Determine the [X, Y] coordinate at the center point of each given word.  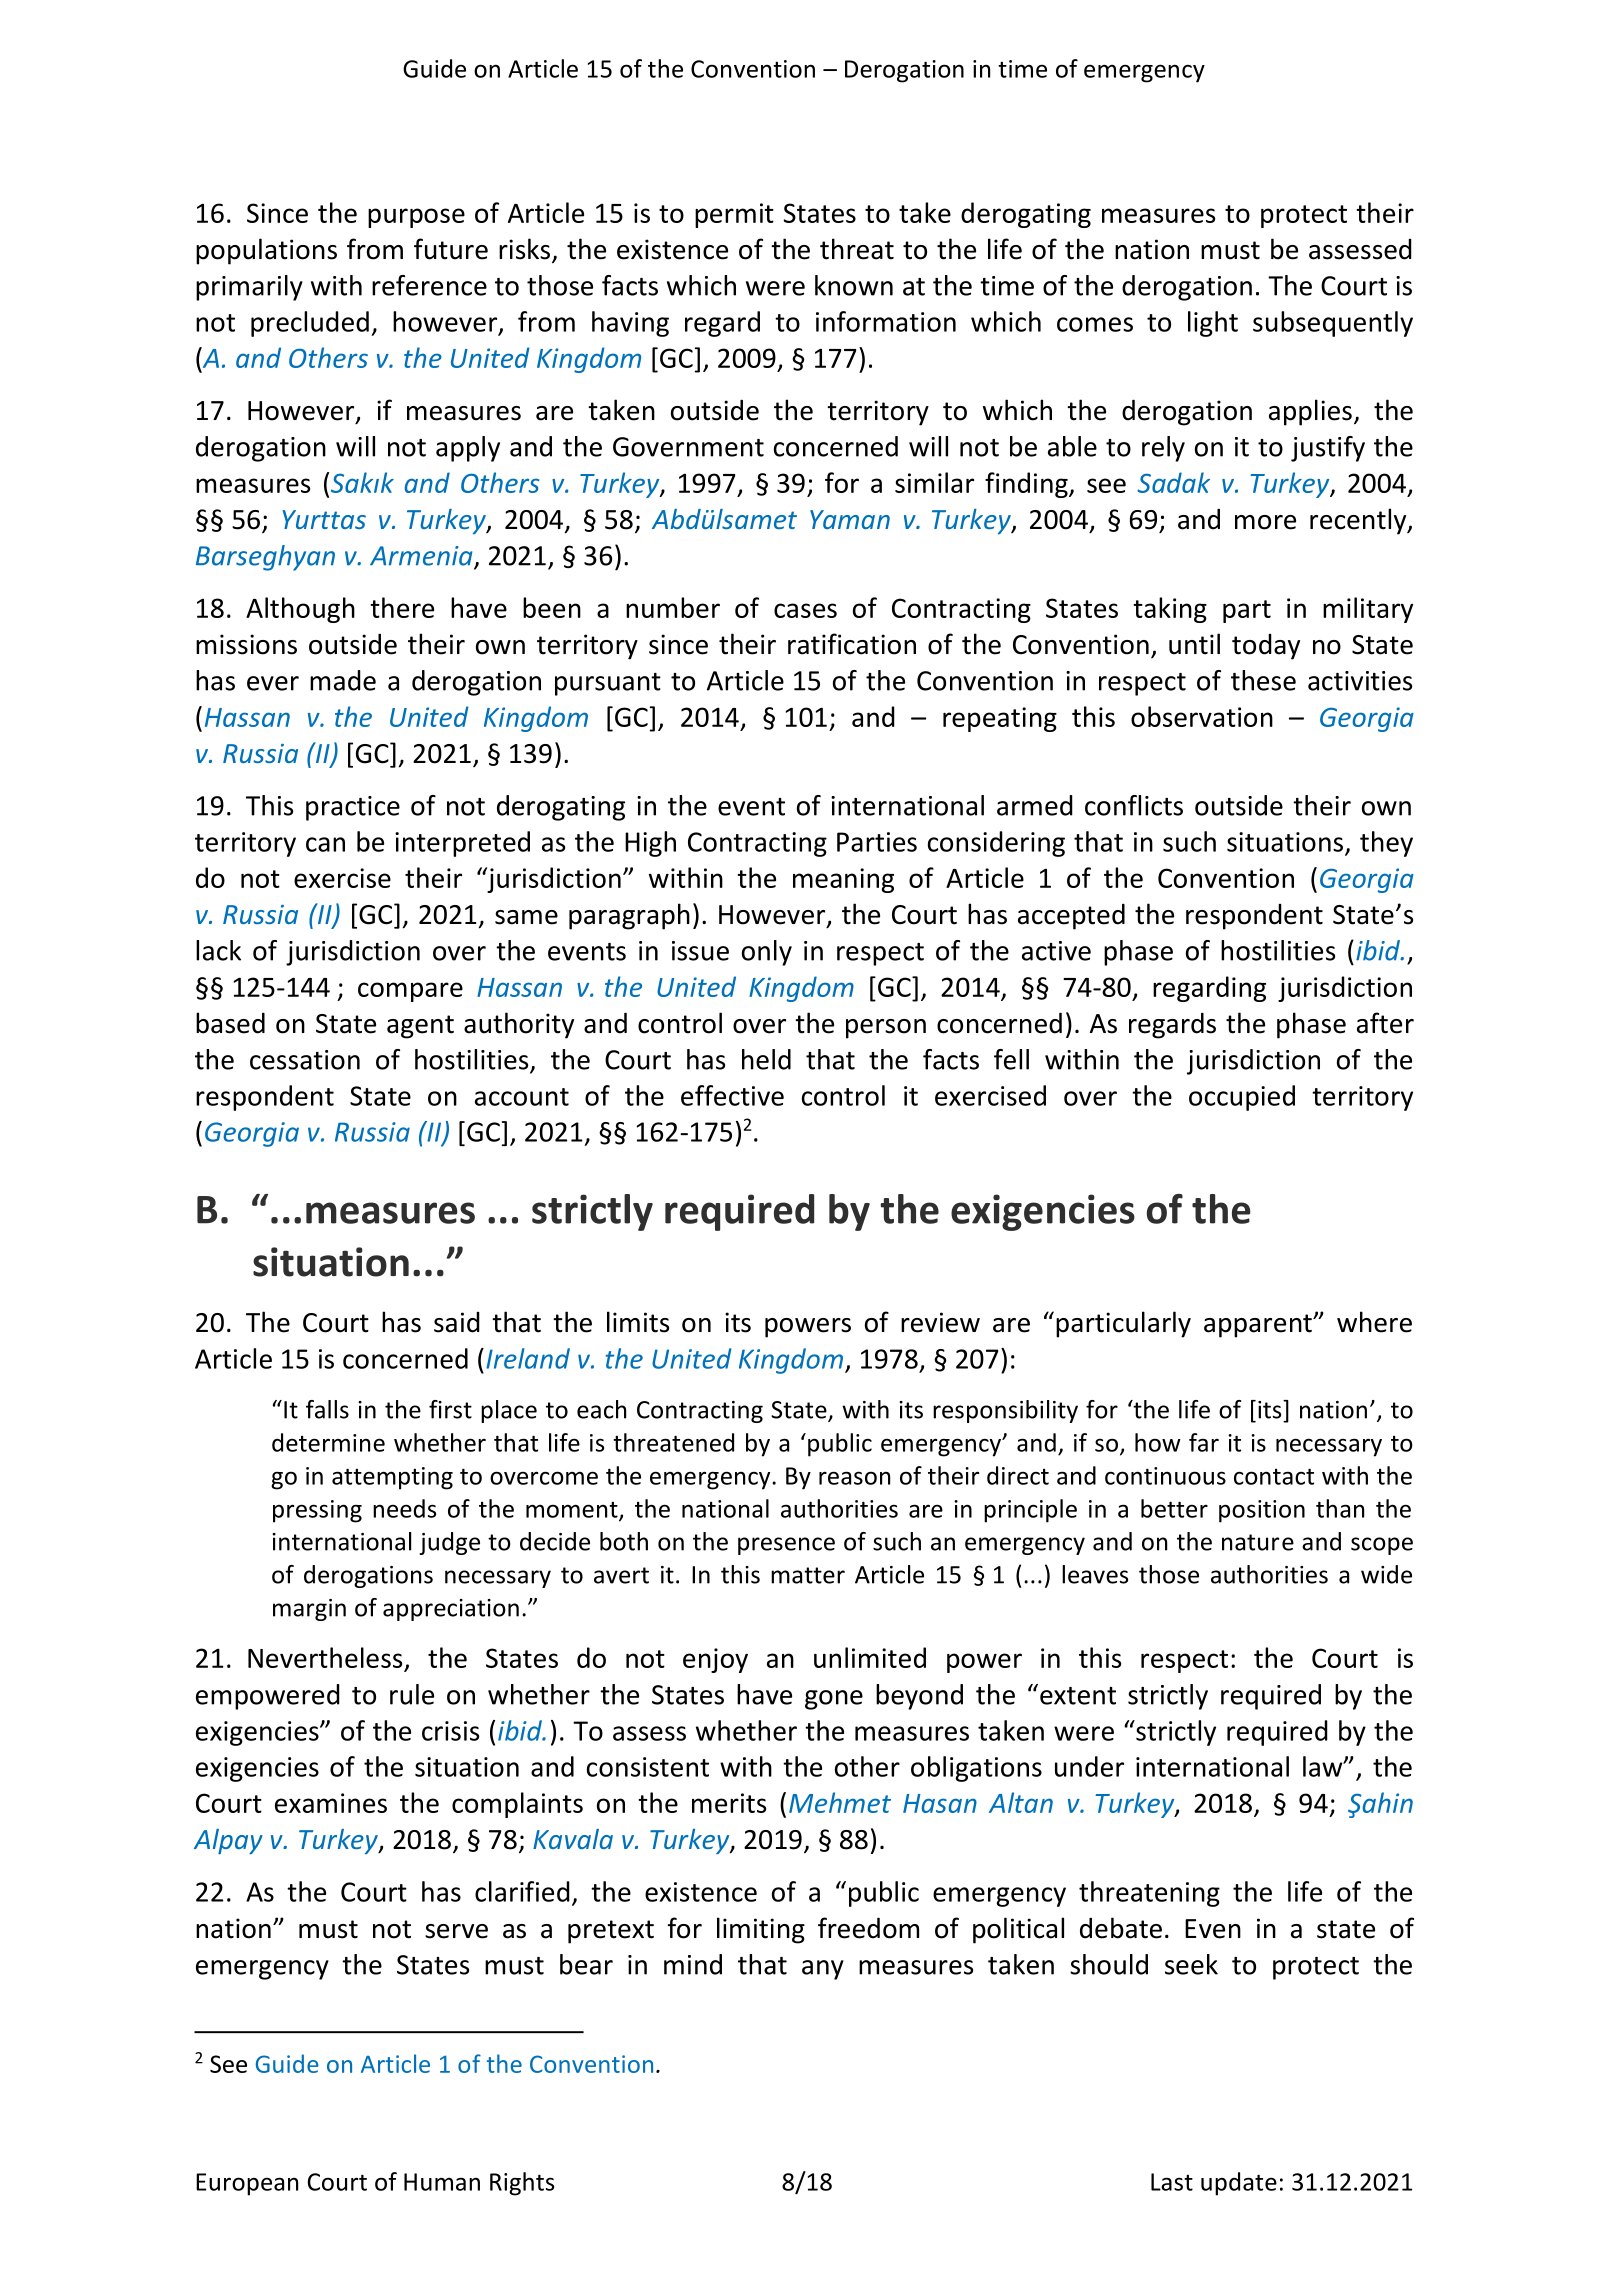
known [854, 285]
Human [442, 2182]
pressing [317, 1511]
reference [429, 285]
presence [786, 1546]
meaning [843, 880]
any [823, 1970]
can [325, 844]
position [1262, 1511]
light [1213, 324]
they [1386, 844]
